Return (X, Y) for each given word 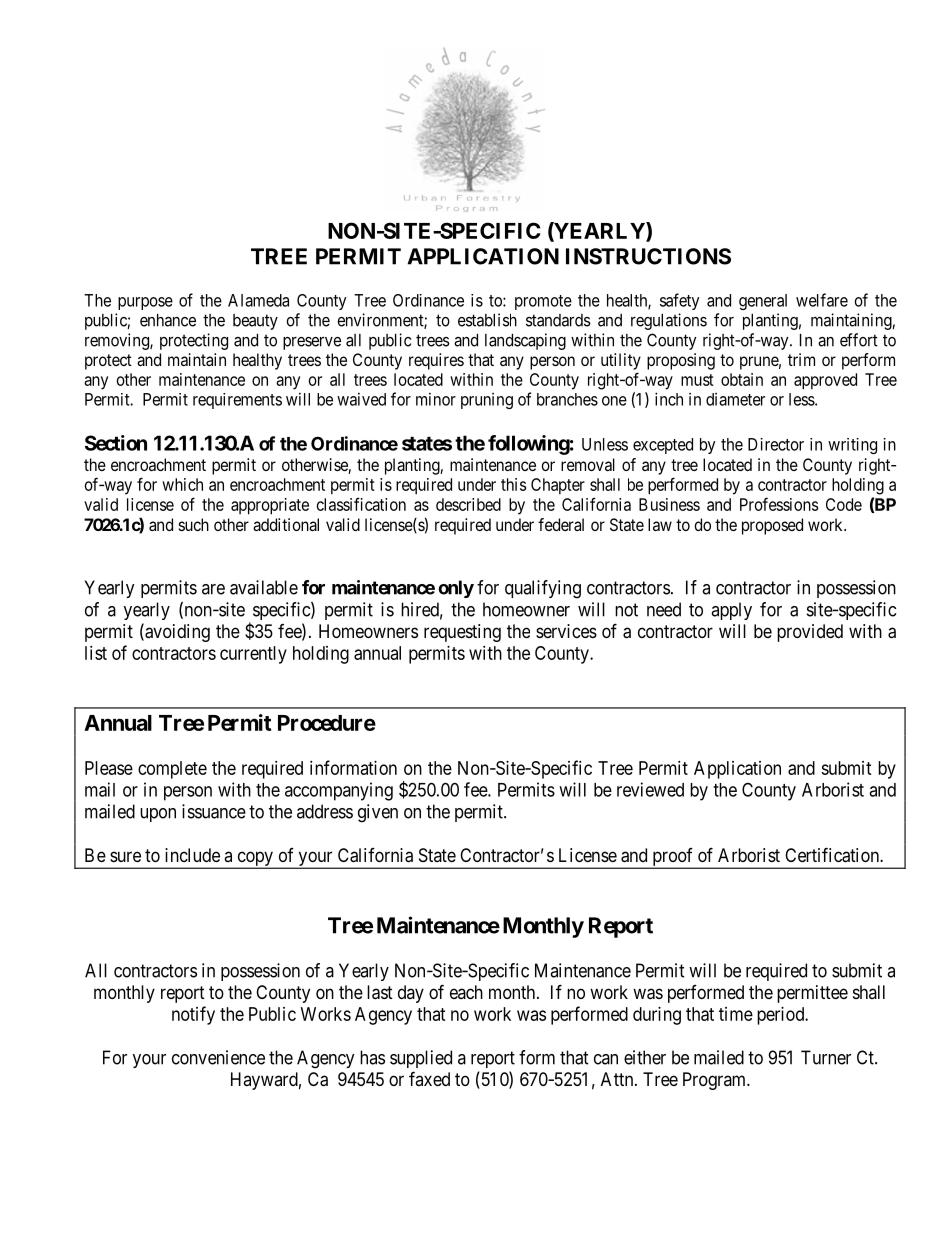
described (468, 504)
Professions (779, 504)
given (378, 813)
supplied (421, 1059)
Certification (833, 855)
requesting (462, 633)
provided (810, 633)
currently (253, 655)
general (763, 302)
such (194, 524)
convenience (218, 1057)
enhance (168, 320)
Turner (826, 1057)
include (192, 855)
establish (487, 320)
